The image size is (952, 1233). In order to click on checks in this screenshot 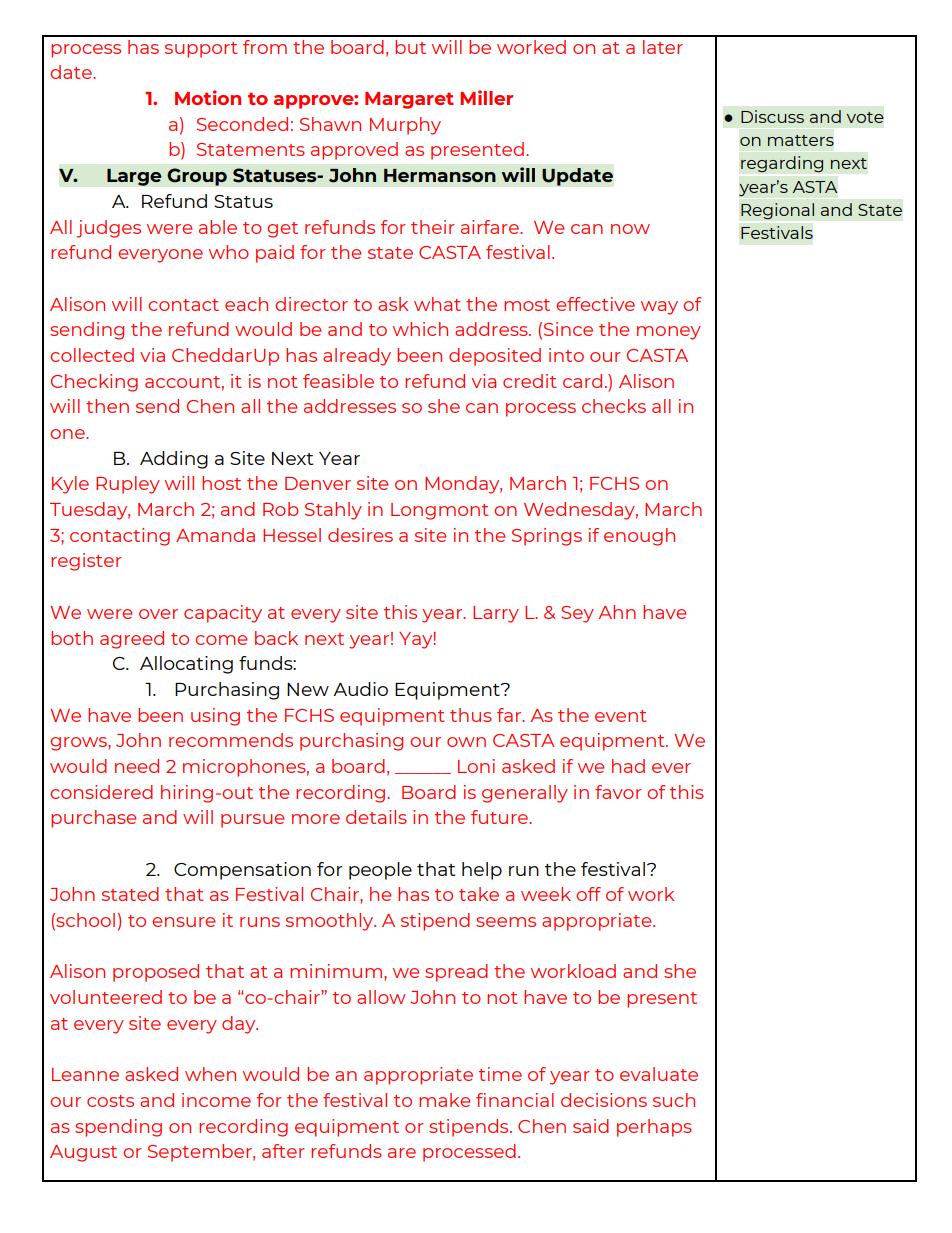, I will do `click(614, 406)`.
